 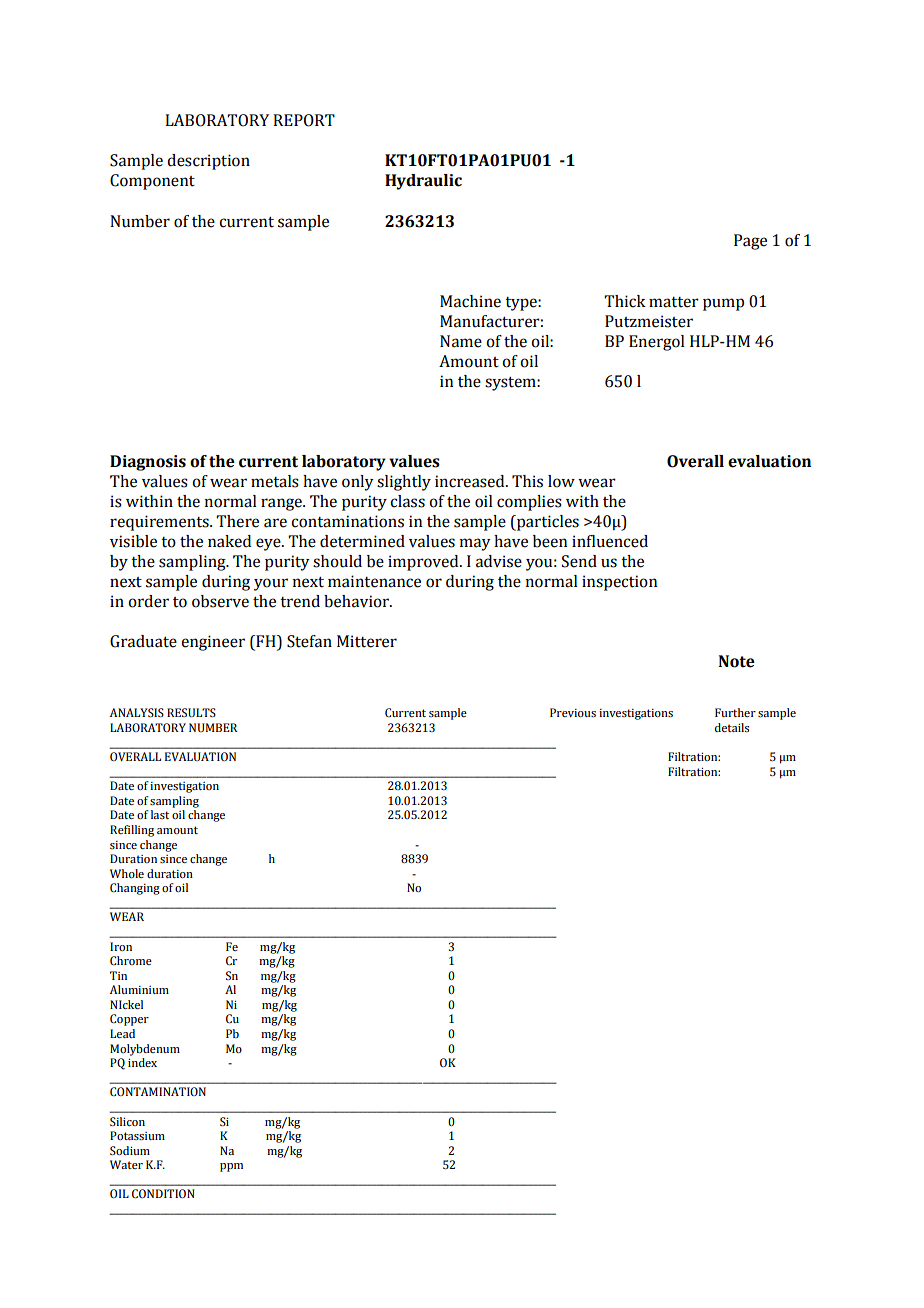 I want to click on Note, so click(x=736, y=661).
